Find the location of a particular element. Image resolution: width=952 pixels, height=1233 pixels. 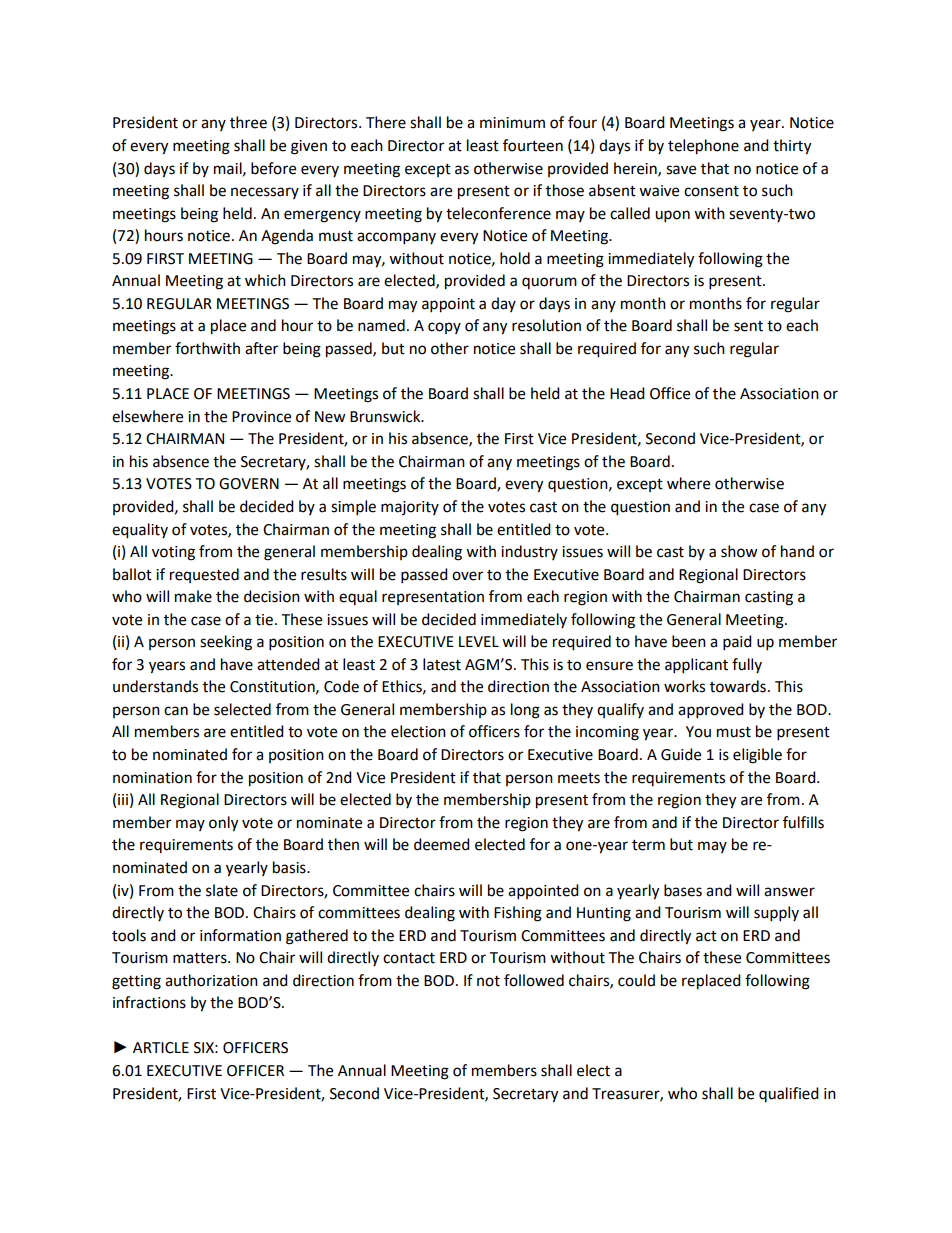

three is located at coordinates (248, 122).
